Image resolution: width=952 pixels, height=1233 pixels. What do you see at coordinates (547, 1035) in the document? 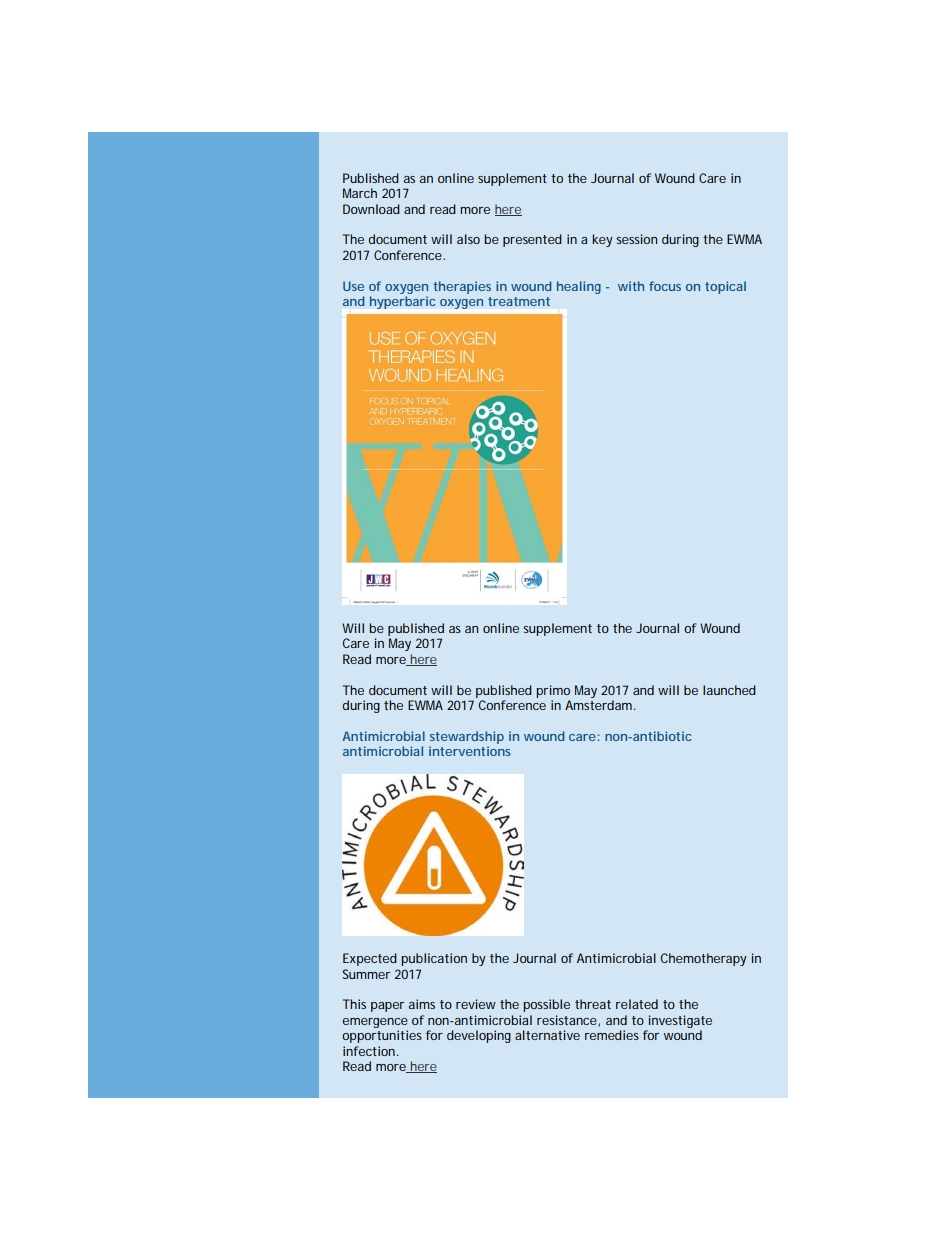
I see `alternative` at bounding box center [547, 1035].
